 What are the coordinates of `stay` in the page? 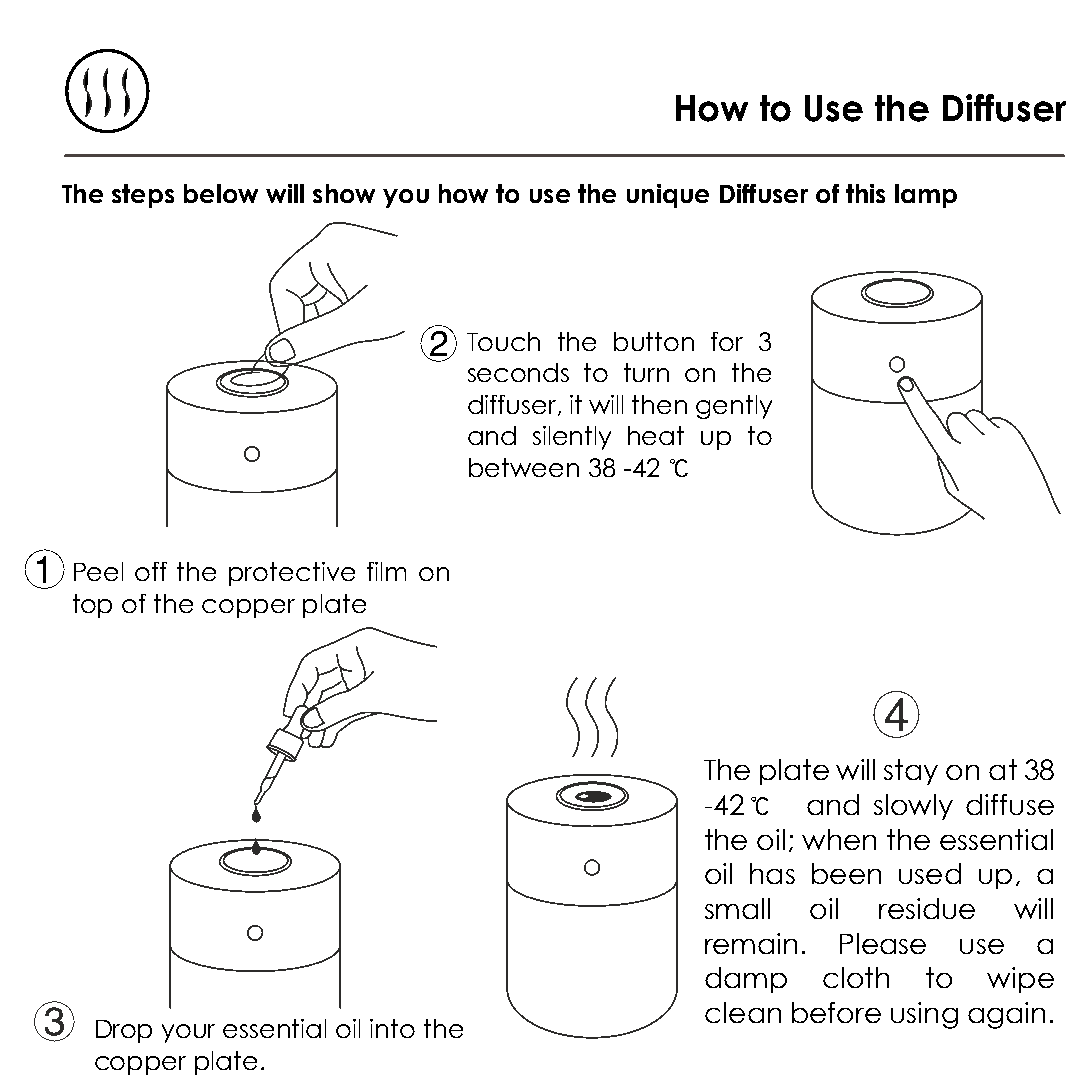 It's located at (911, 772).
